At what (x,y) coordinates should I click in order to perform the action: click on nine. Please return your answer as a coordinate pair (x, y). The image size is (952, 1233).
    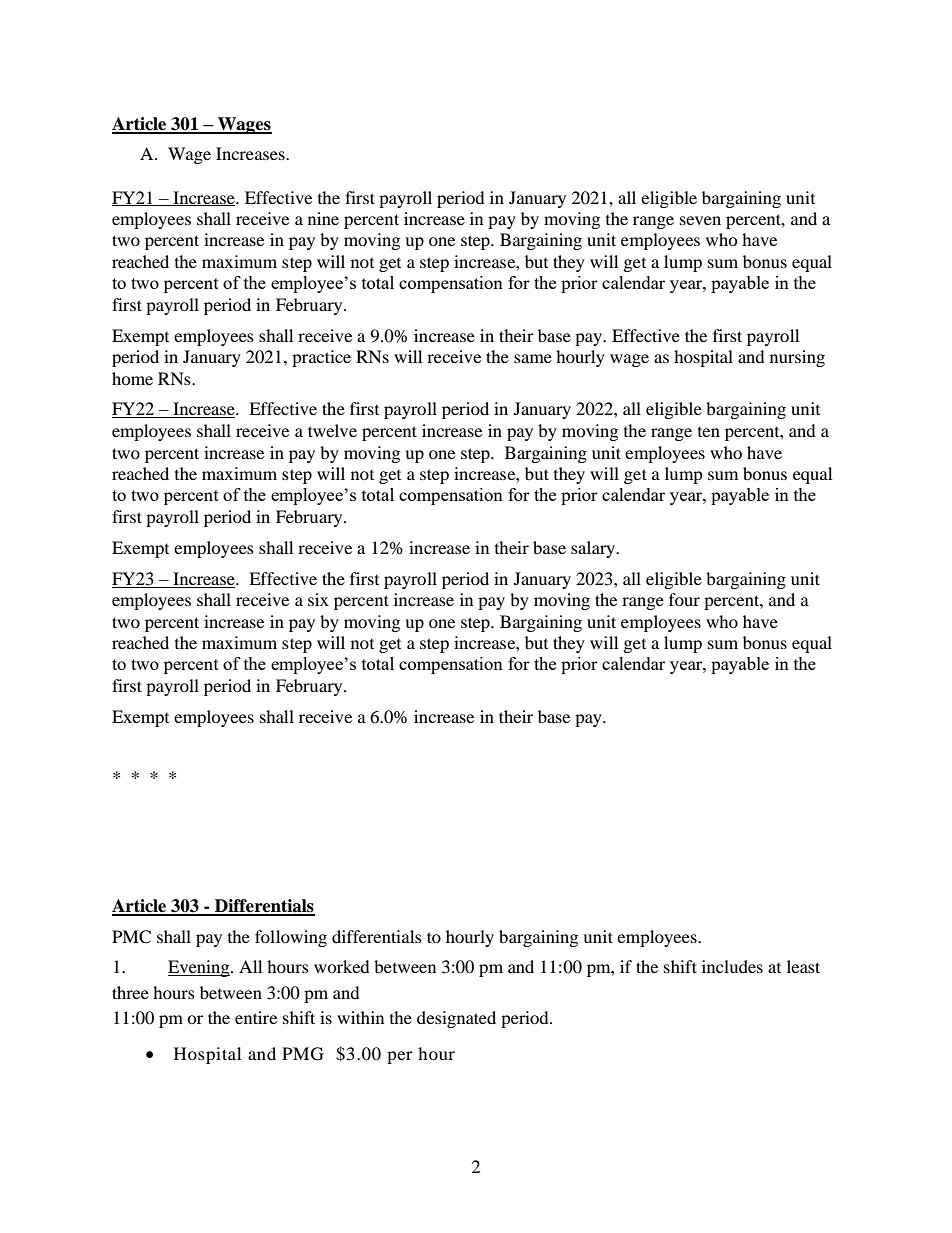
    Looking at the image, I should click on (323, 218).
